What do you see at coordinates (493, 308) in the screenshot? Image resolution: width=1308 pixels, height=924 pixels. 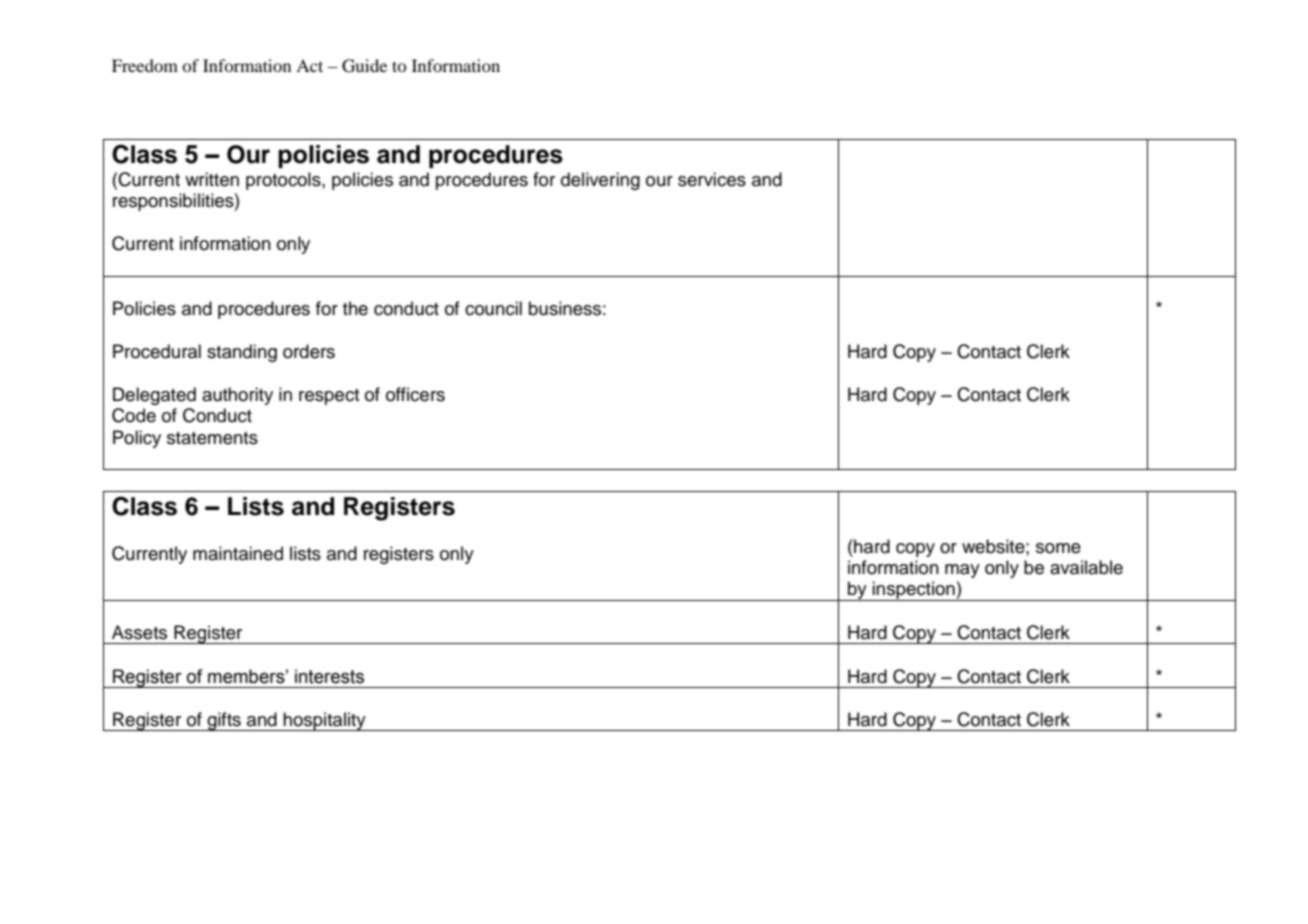 I see `council` at bounding box center [493, 308].
